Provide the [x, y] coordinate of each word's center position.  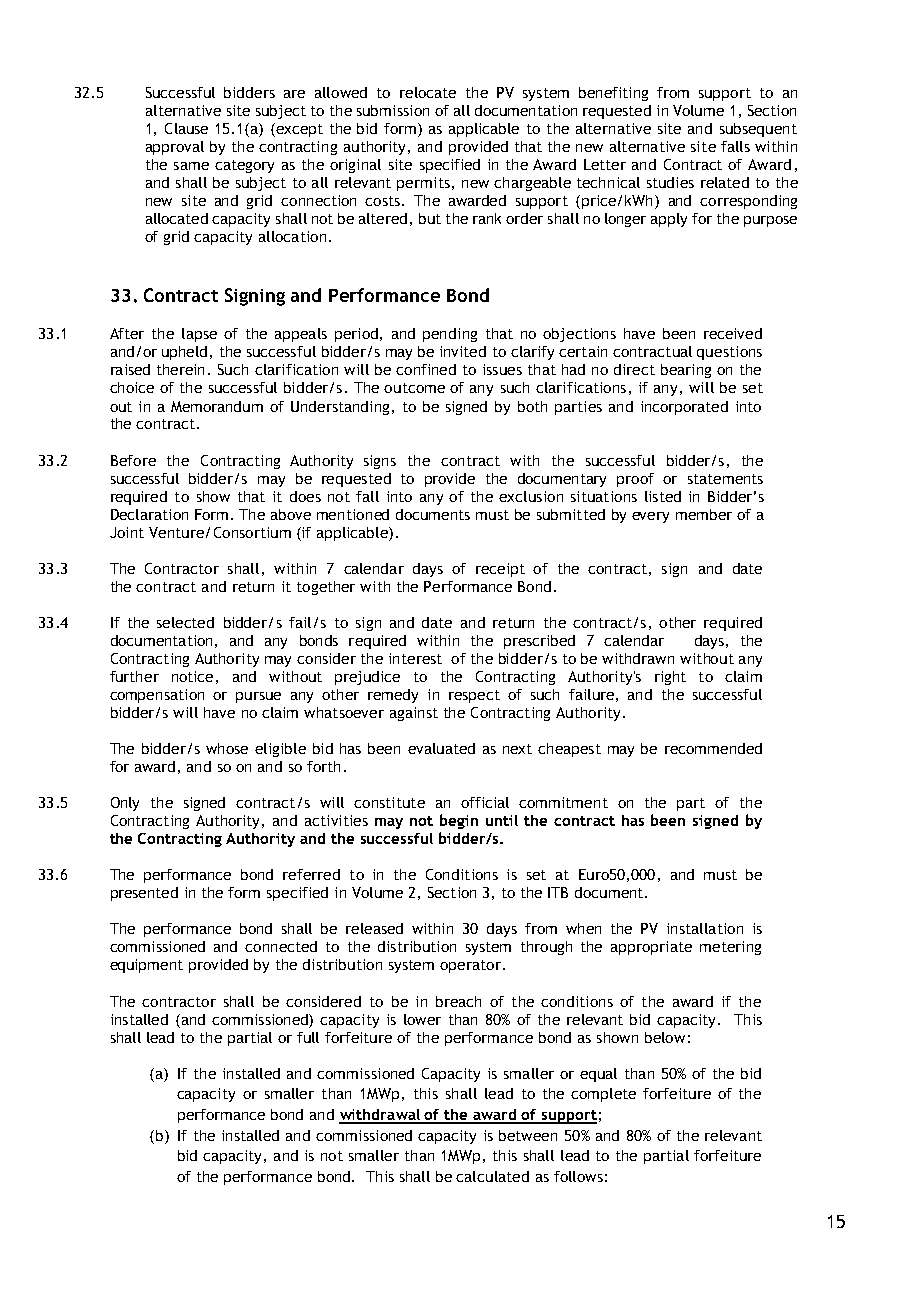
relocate [428, 92]
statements [725, 479]
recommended [713, 748]
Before [133, 460]
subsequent [758, 130]
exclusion [531, 496]
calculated [492, 1176]
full [308, 1037]
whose [227, 748]
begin [459, 821]
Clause [186, 128]
